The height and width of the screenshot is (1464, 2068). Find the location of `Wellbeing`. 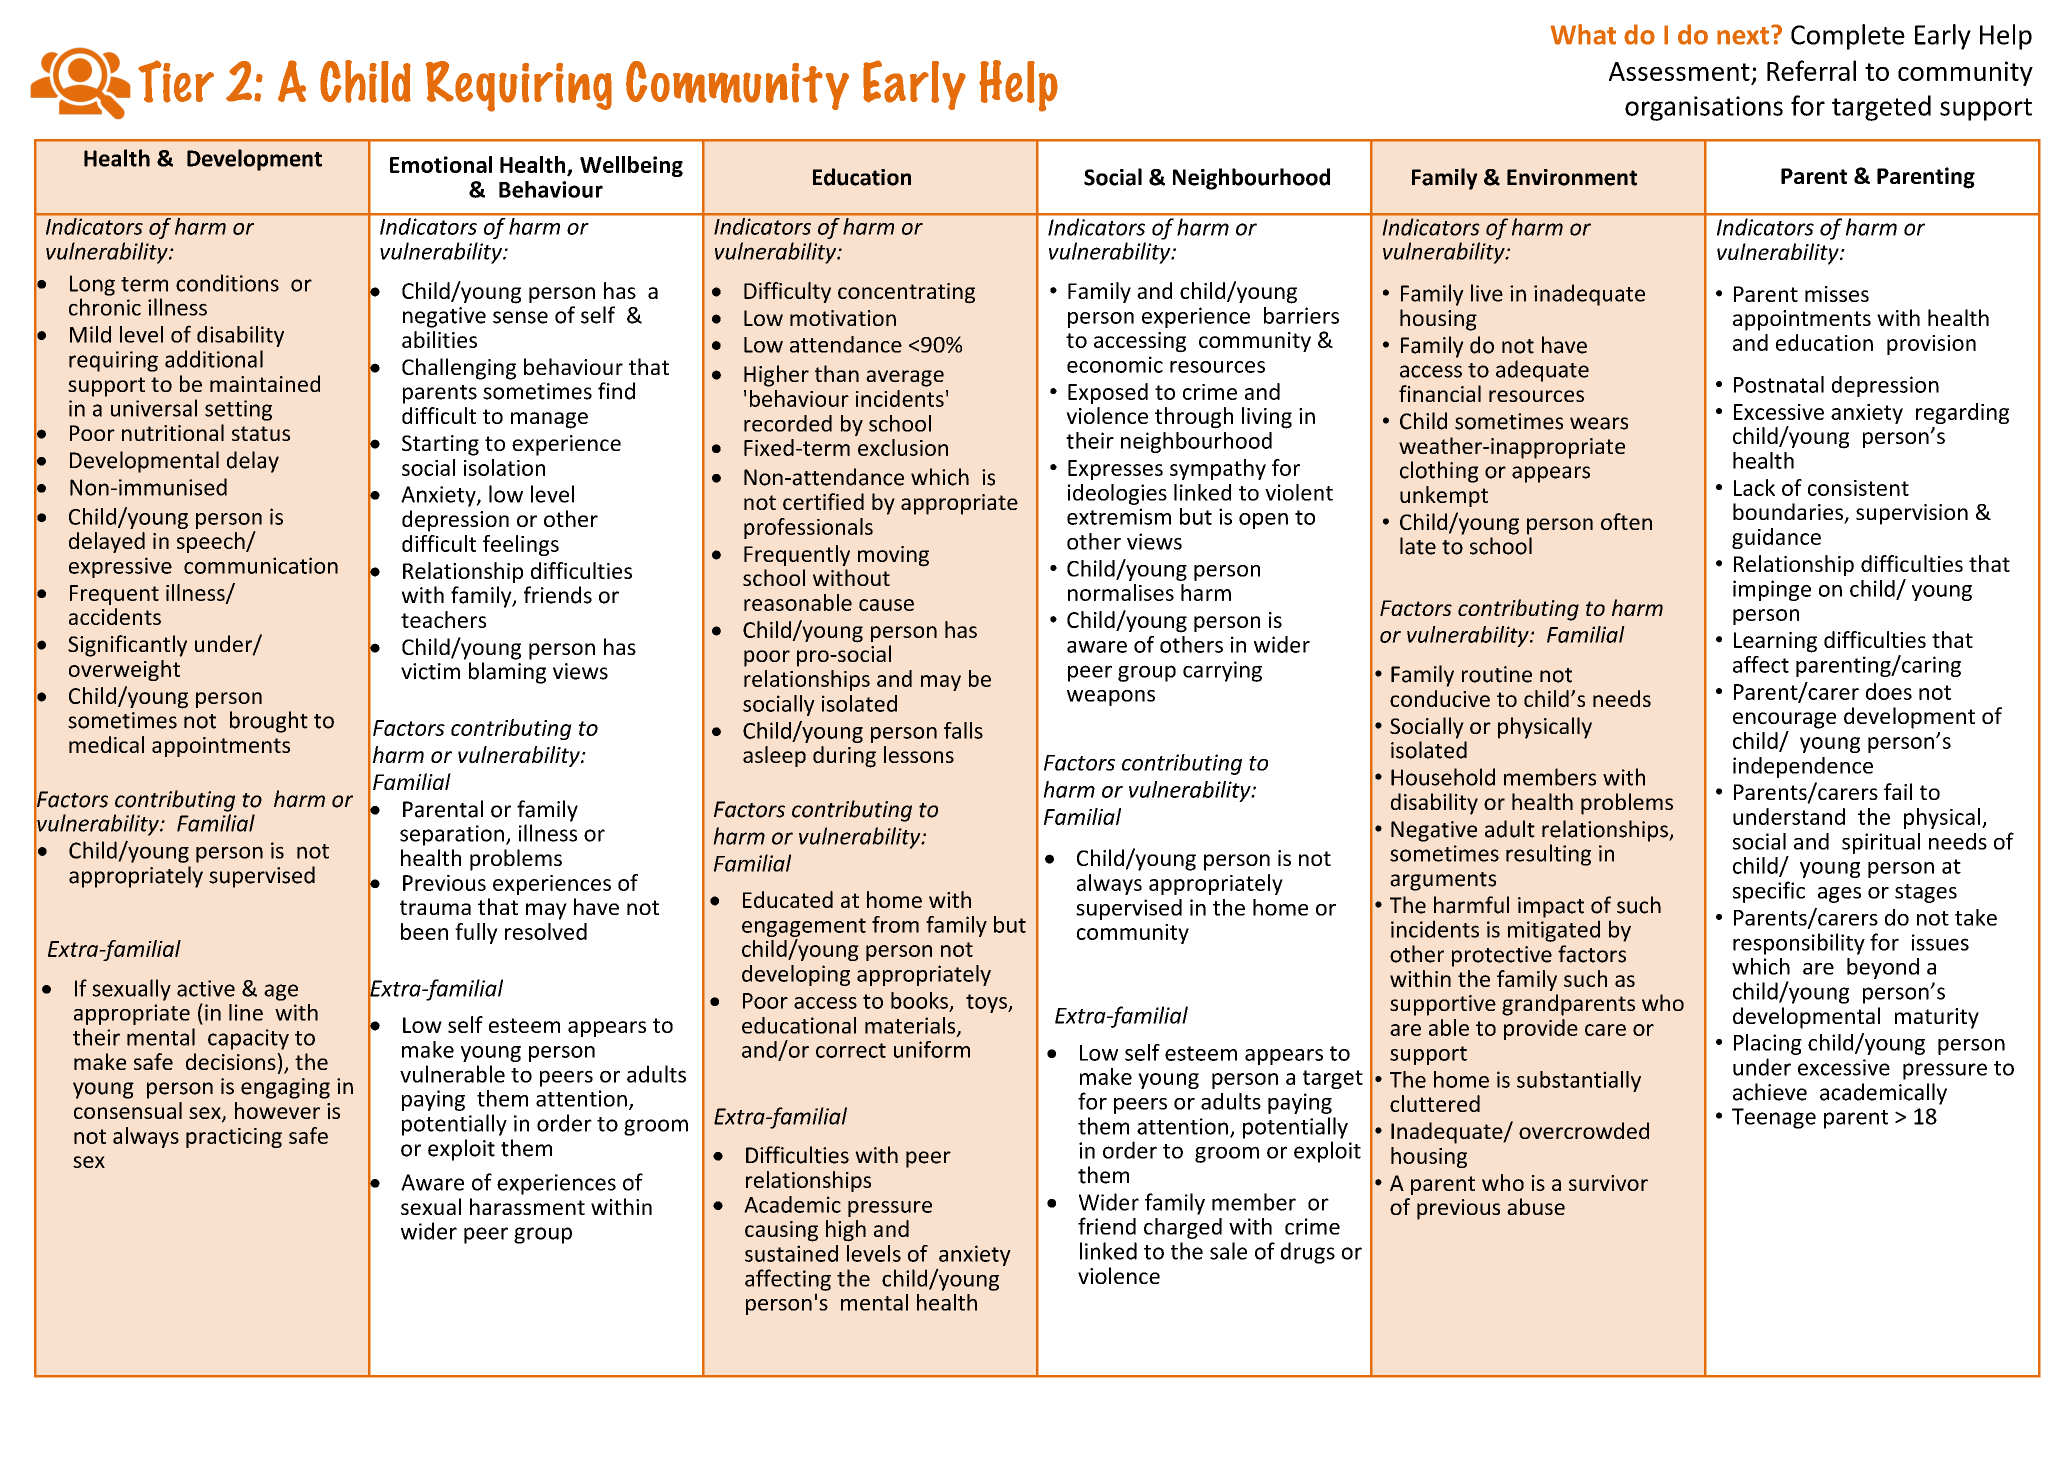

Wellbeing is located at coordinates (631, 166).
